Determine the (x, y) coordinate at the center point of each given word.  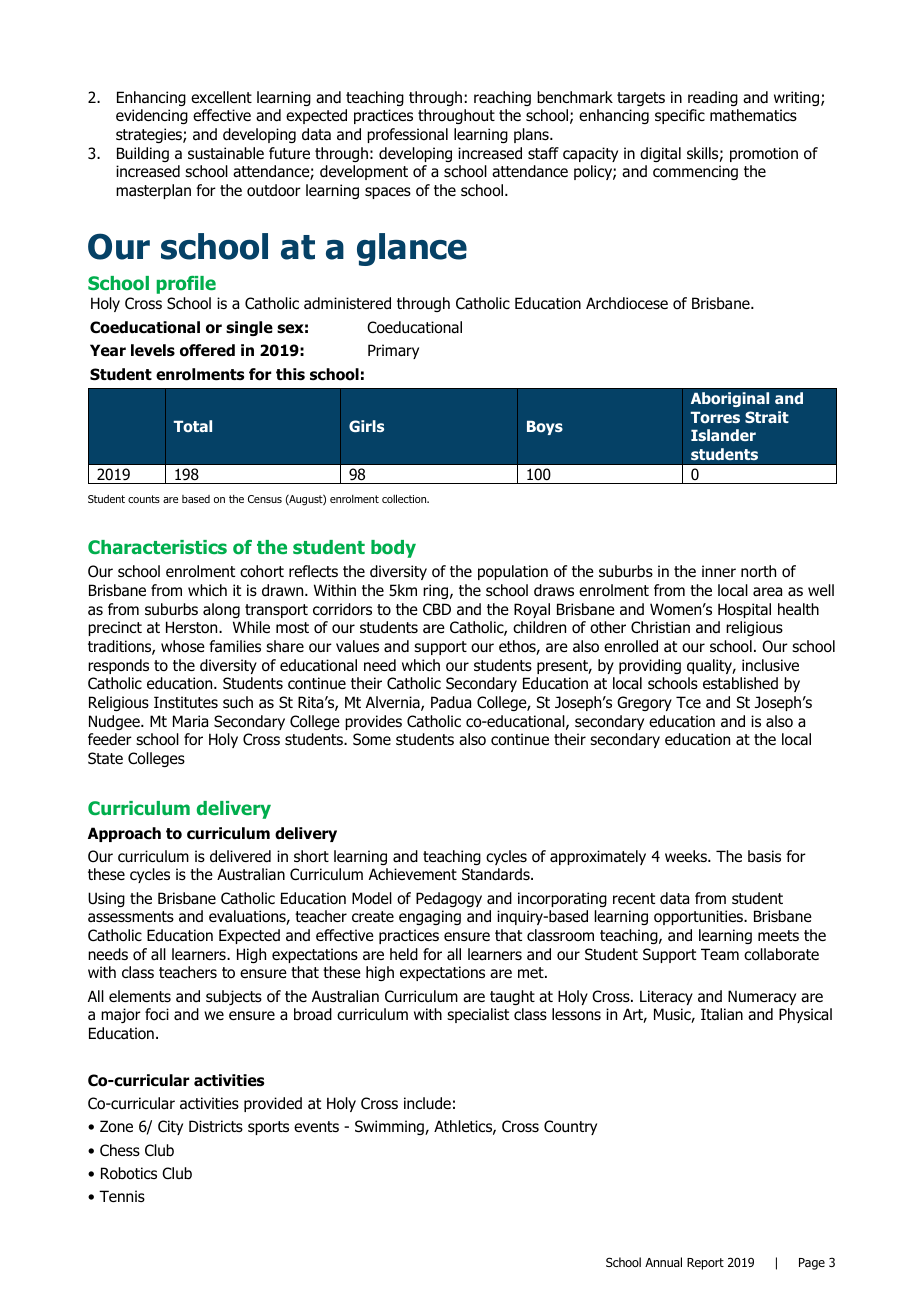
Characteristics (157, 547)
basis (764, 856)
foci (157, 1014)
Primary (393, 351)
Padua (451, 702)
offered (207, 350)
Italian (722, 1014)
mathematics (753, 115)
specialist (478, 1015)
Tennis (122, 1196)
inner (719, 571)
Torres (715, 417)
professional (407, 135)
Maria (190, 721)
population (513, 572)
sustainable (226, 153)
